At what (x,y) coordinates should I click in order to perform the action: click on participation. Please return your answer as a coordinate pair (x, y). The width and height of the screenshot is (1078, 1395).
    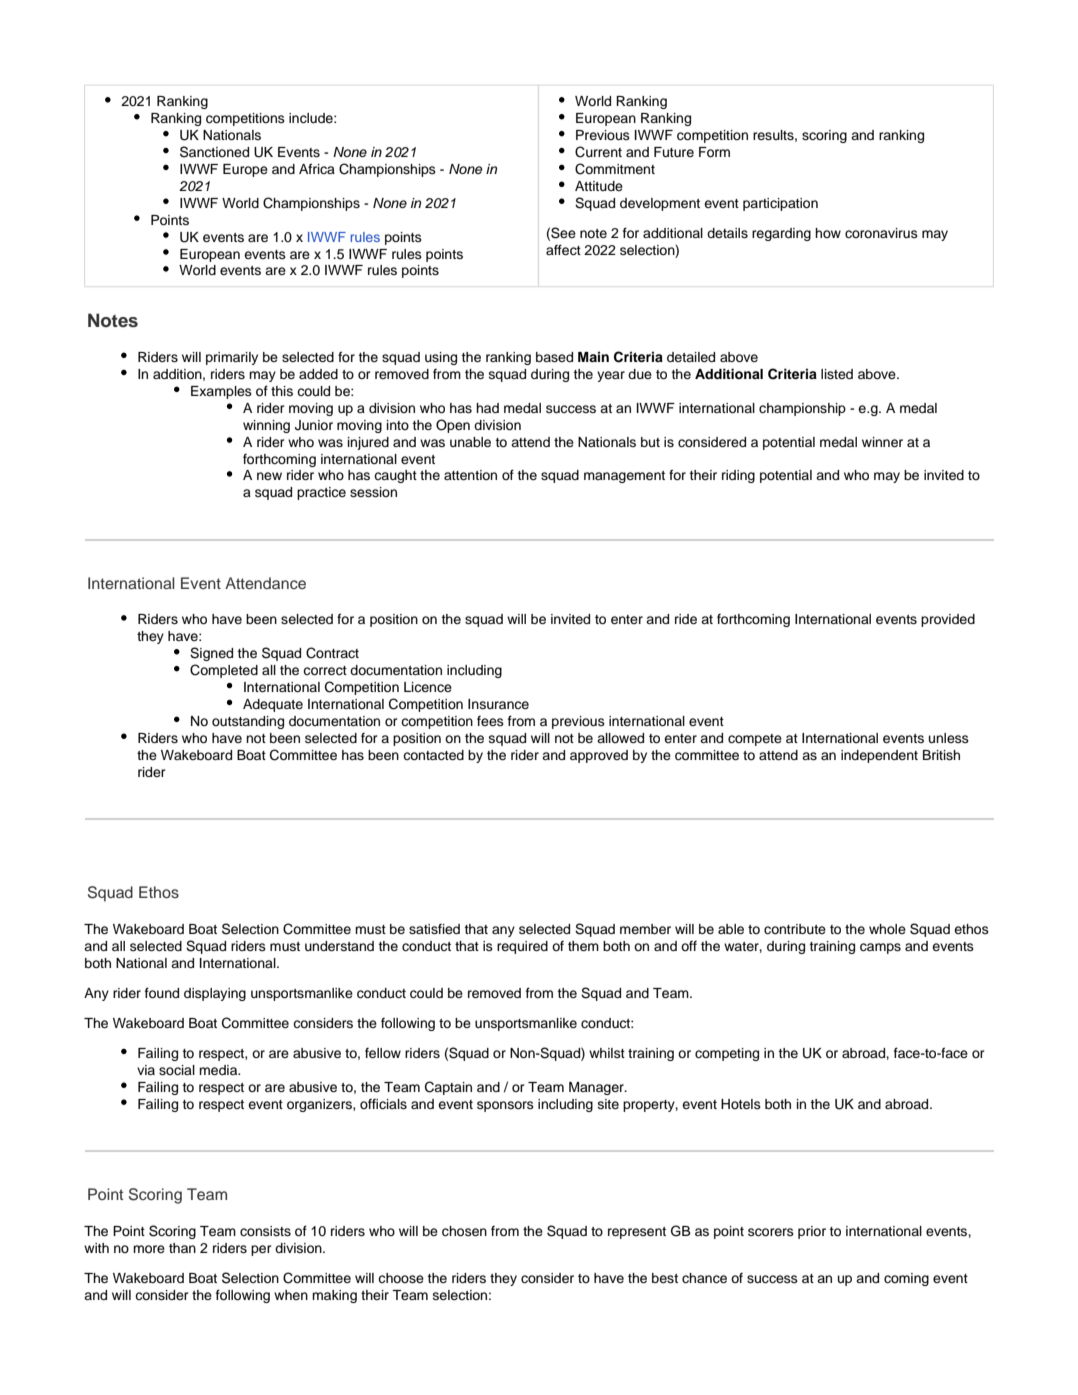
    Looking at the image, I should click on (780, 204).
